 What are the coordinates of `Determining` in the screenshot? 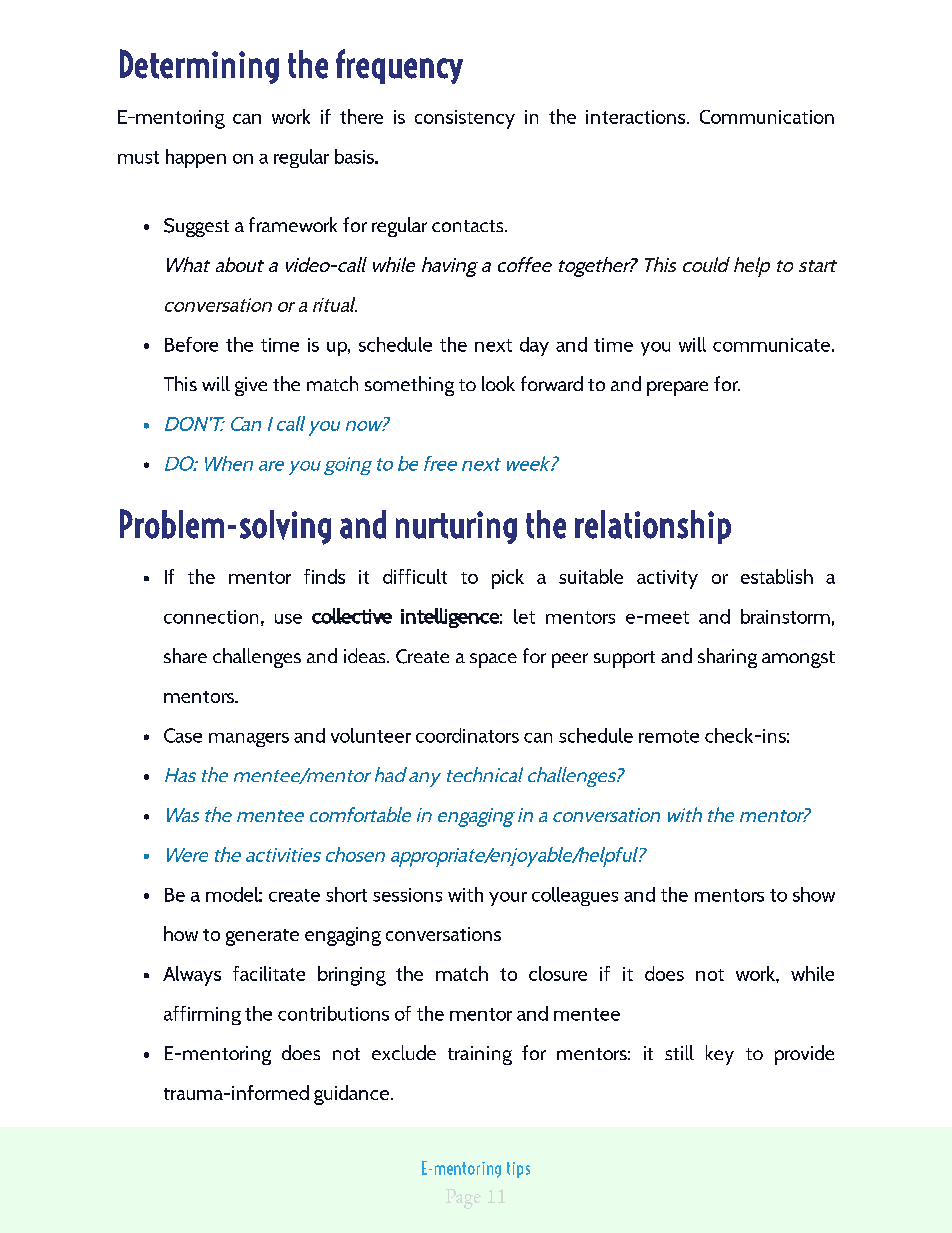 It's located at (199, 66).
